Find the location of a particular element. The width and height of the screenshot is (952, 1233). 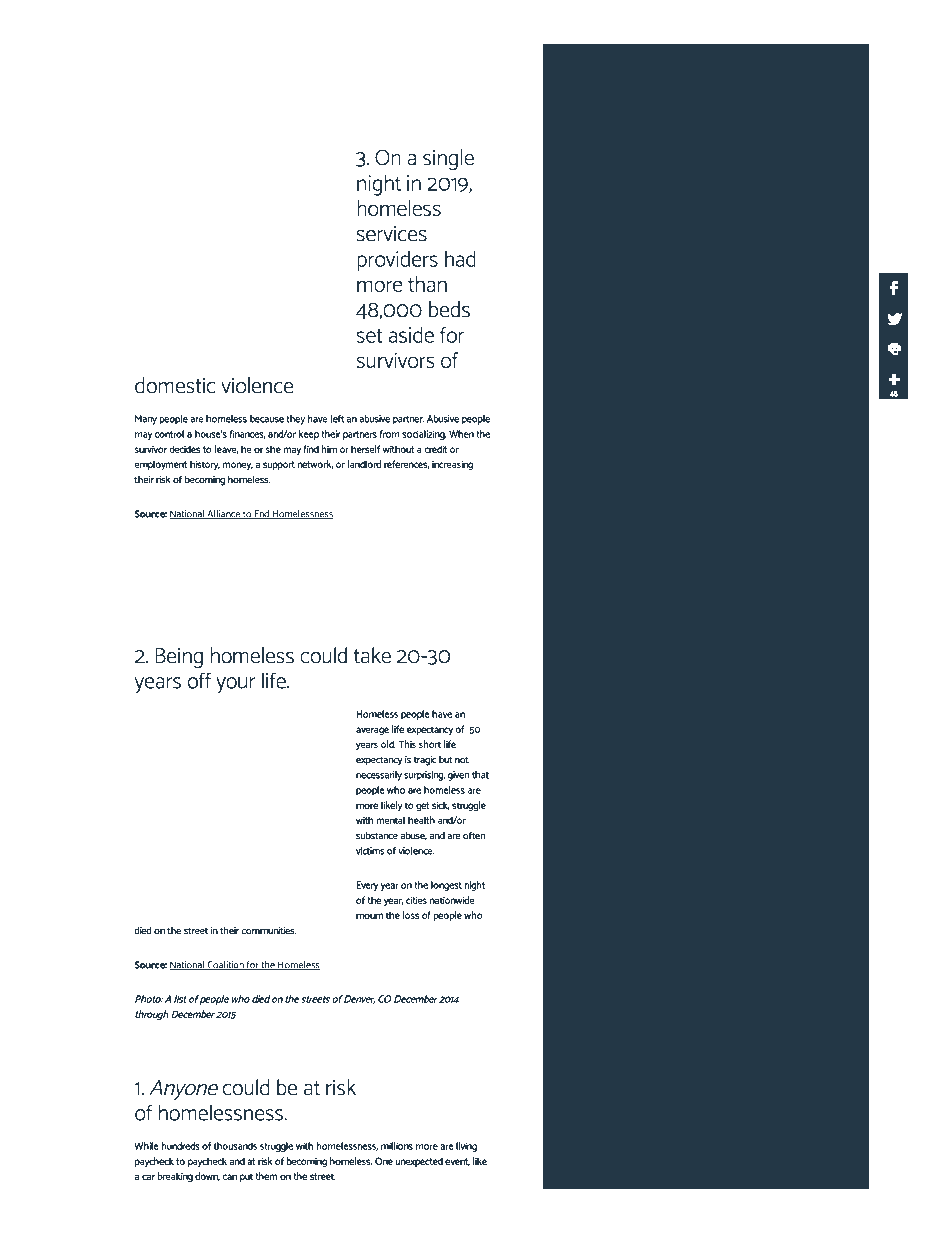

decides is located at coordinates (184, 449).
